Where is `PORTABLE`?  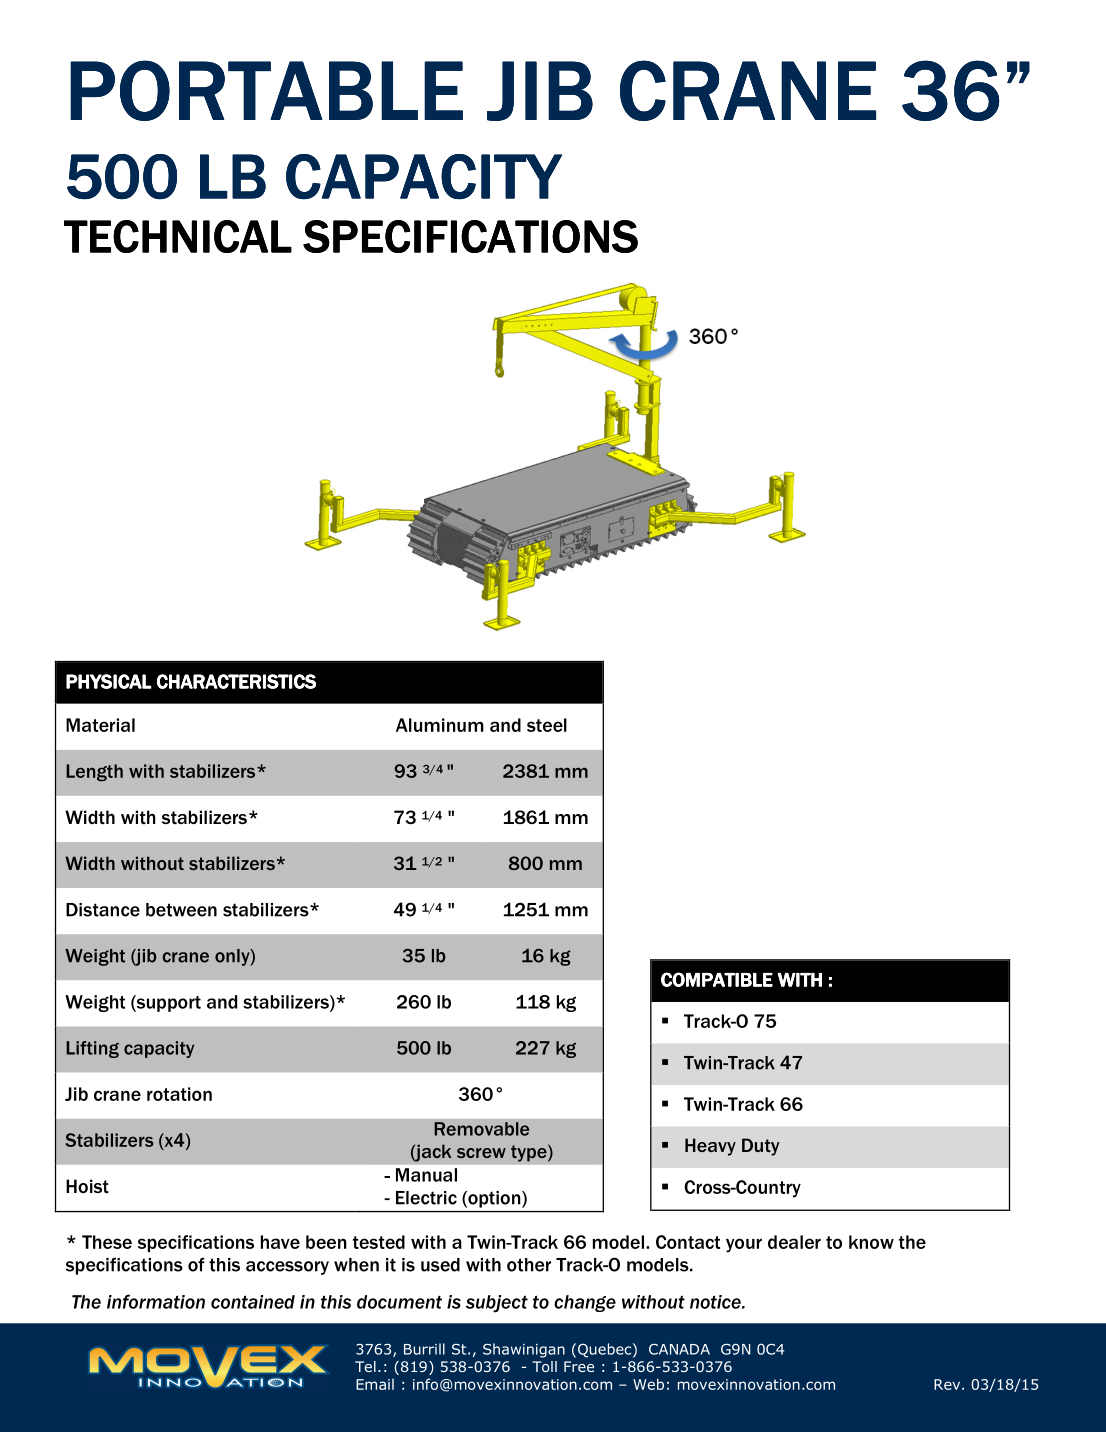 PORTABLE is located at coordinates (266, 90).
